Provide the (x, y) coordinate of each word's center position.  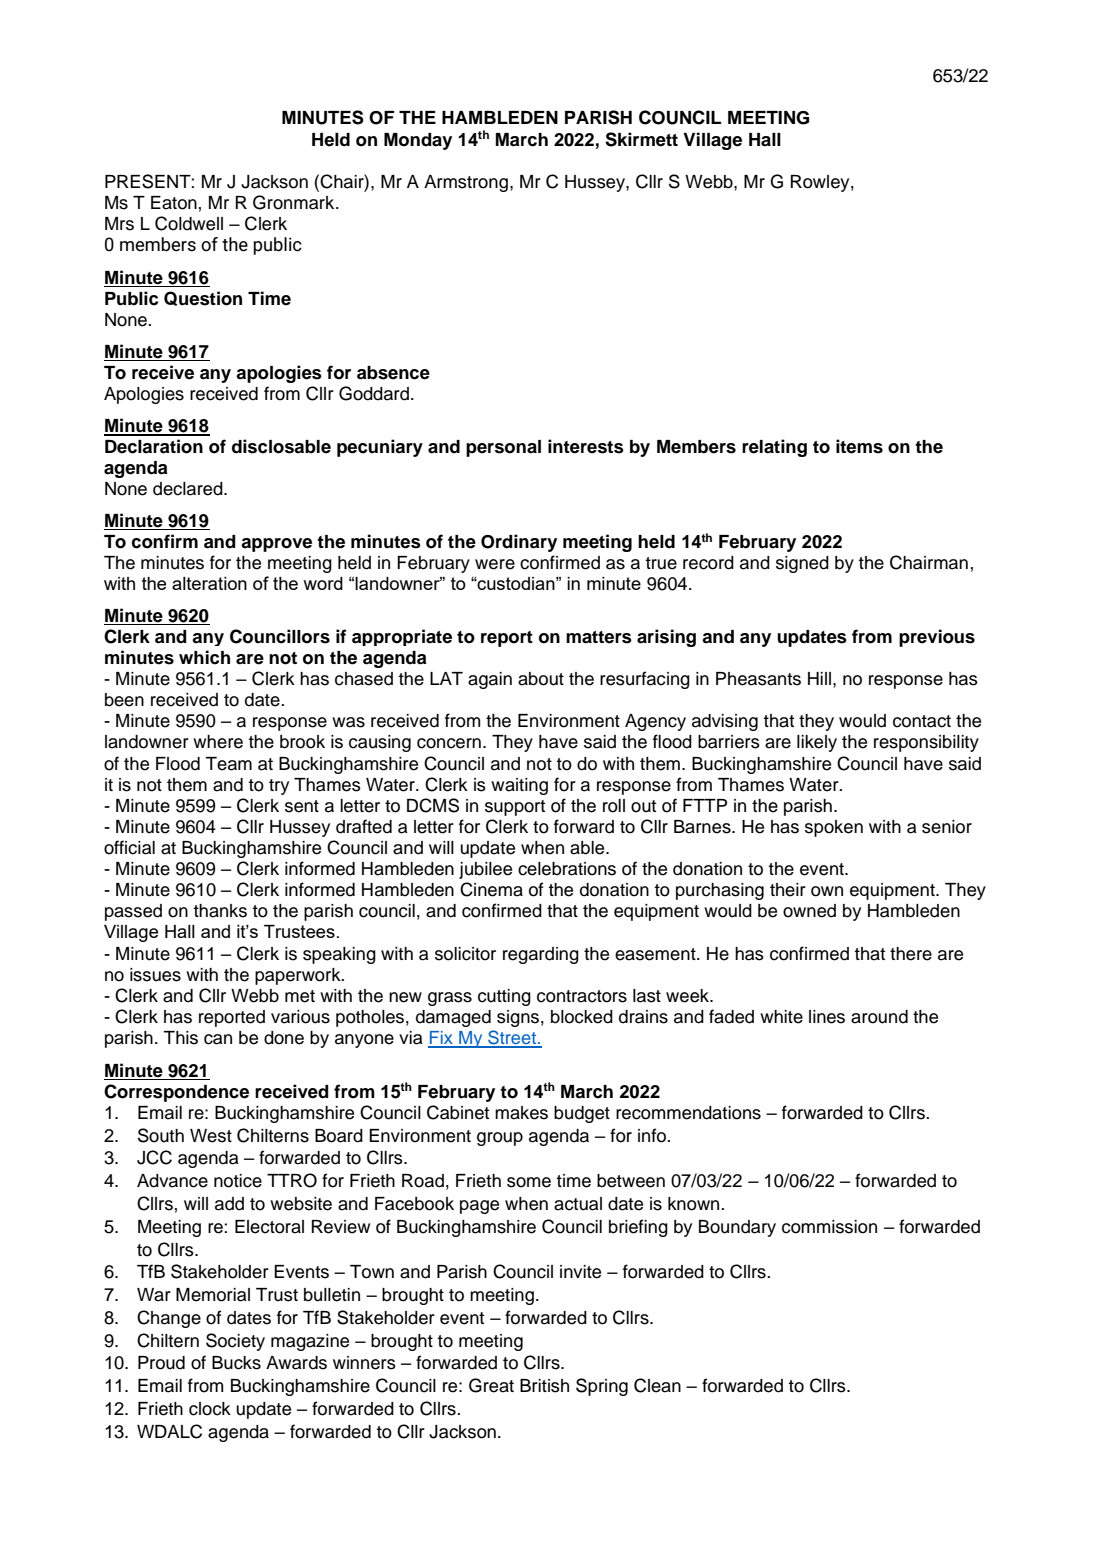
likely (817, 743)
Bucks (236, 1363)
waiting (519, 786)
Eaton (174, 203)
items (859, 446)
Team (228, 764)
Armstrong (466, 183)
